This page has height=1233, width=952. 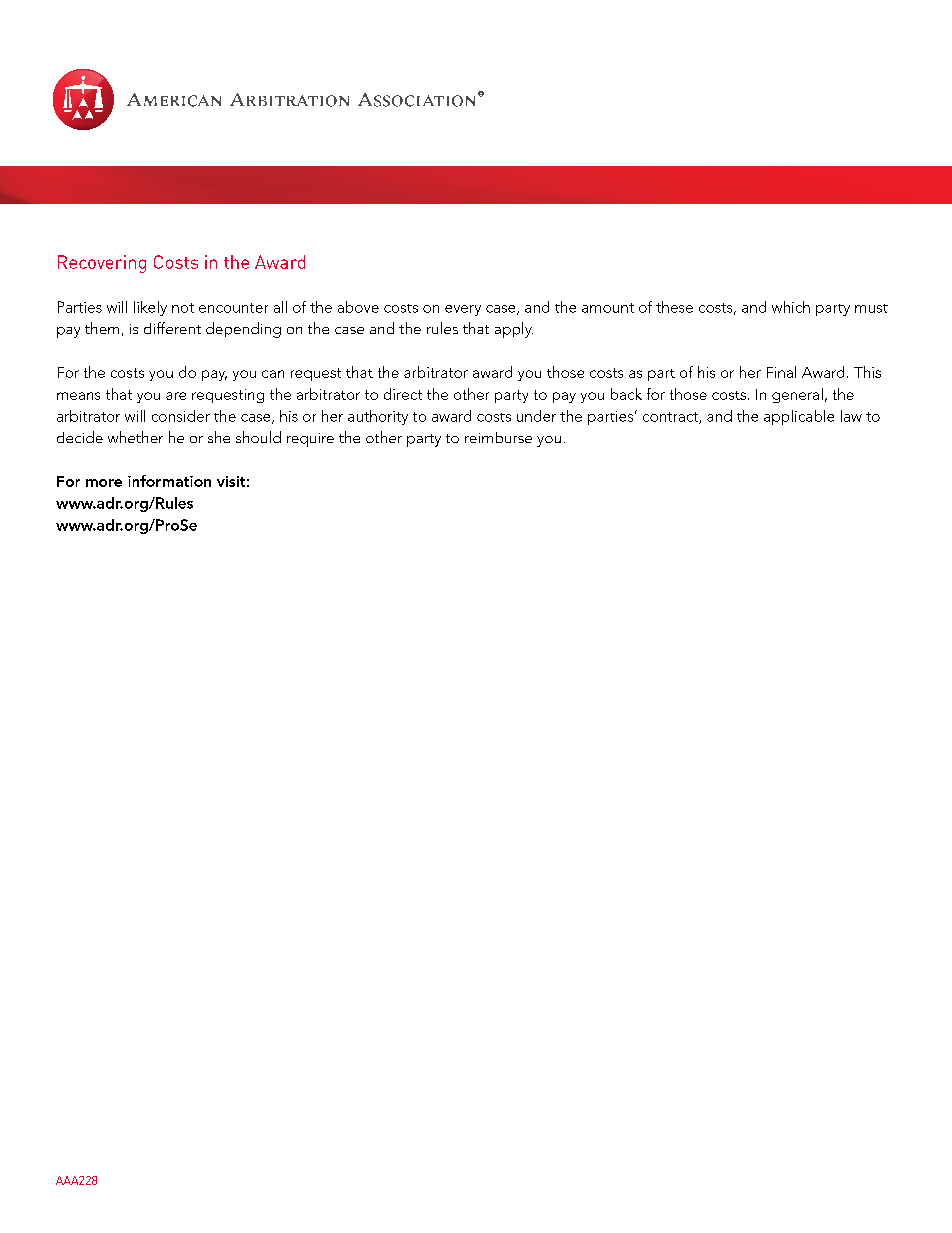 What do you see at coordinates (181, 416) in the page?
I see `consider` at bounding box center [181, 416].
